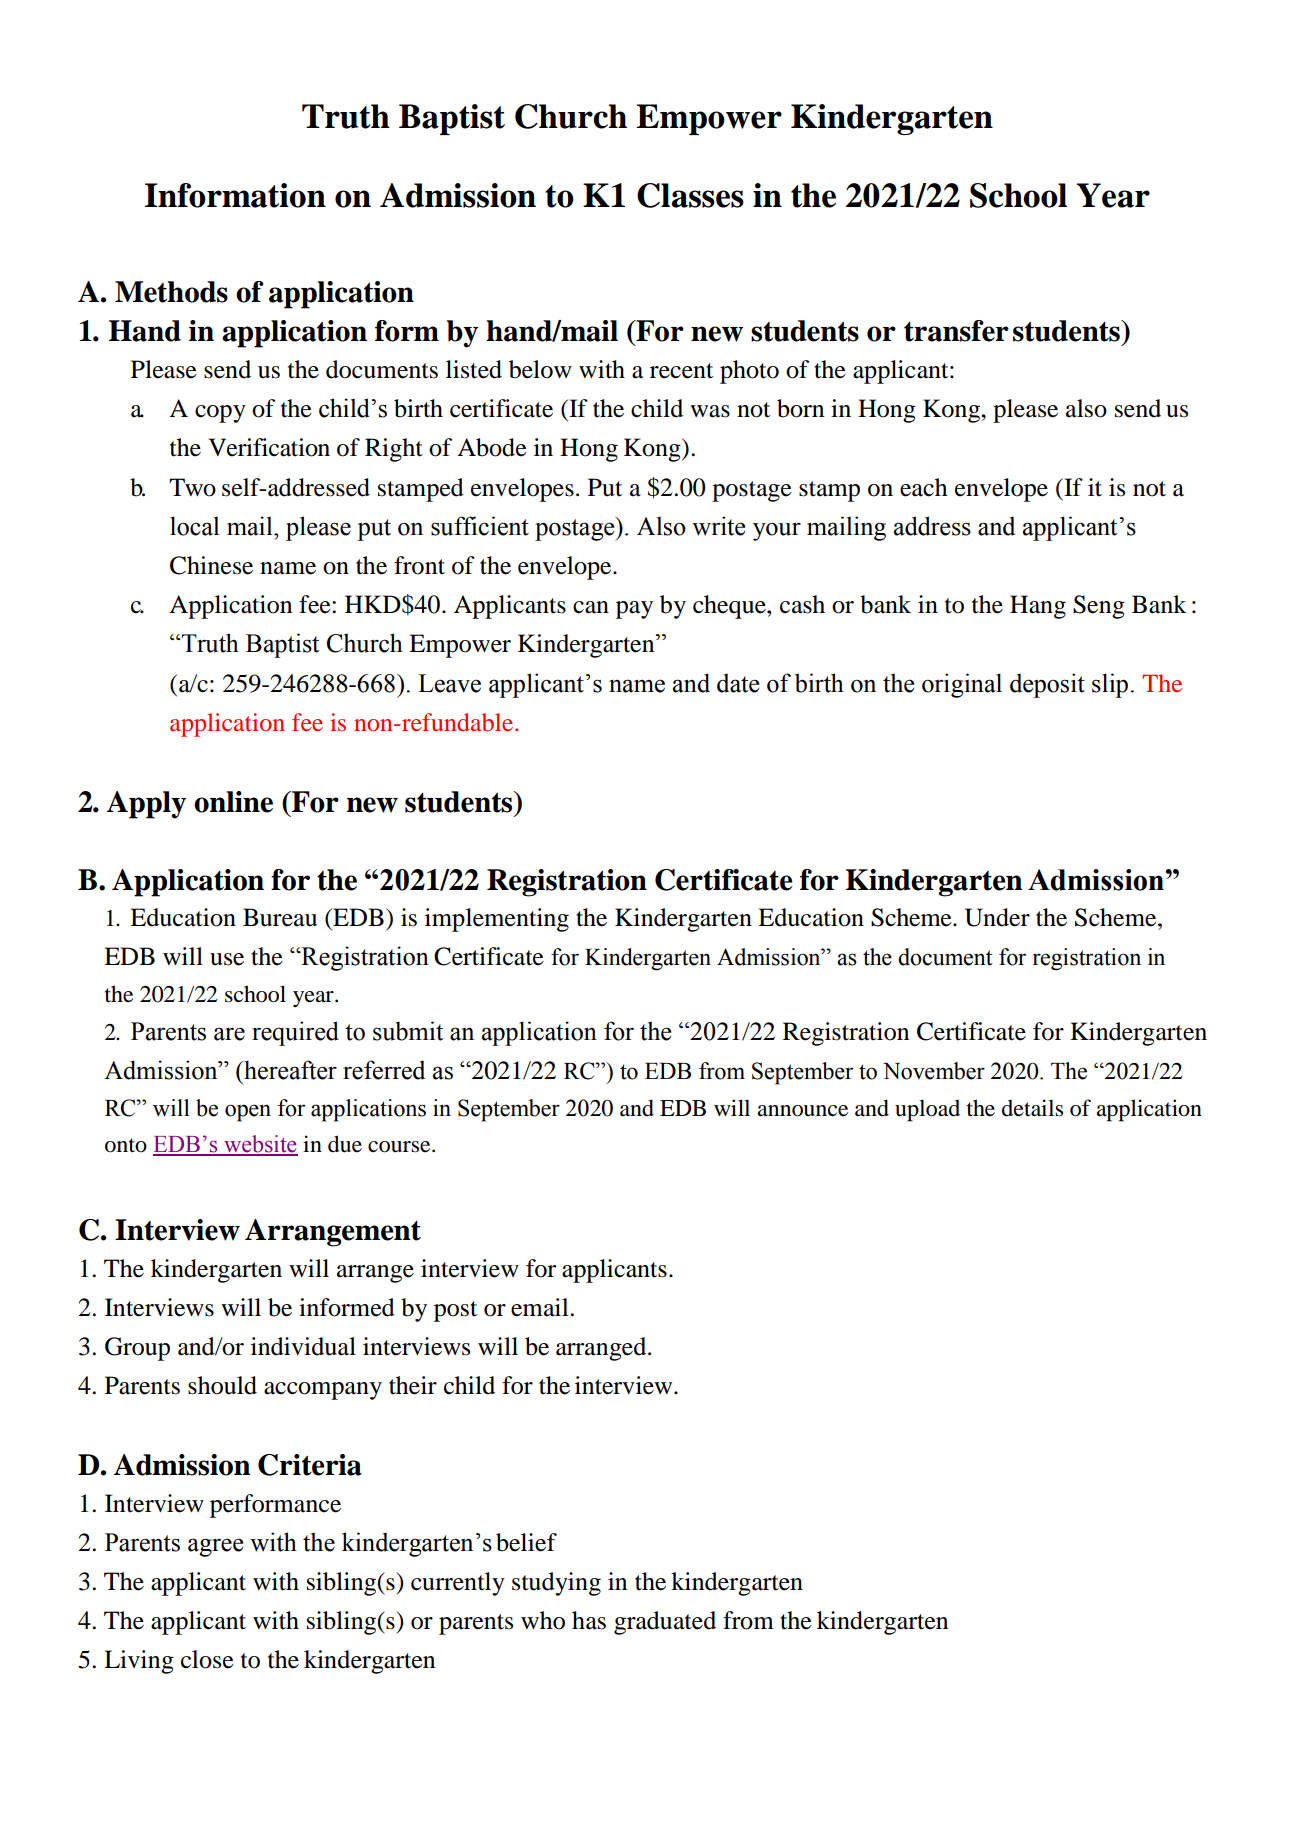 Image resolution: width=1295 pixels, height=1830 pixels. Describe the element at coordinates (233, 802) in the screenshot. I see `online` at that location.
